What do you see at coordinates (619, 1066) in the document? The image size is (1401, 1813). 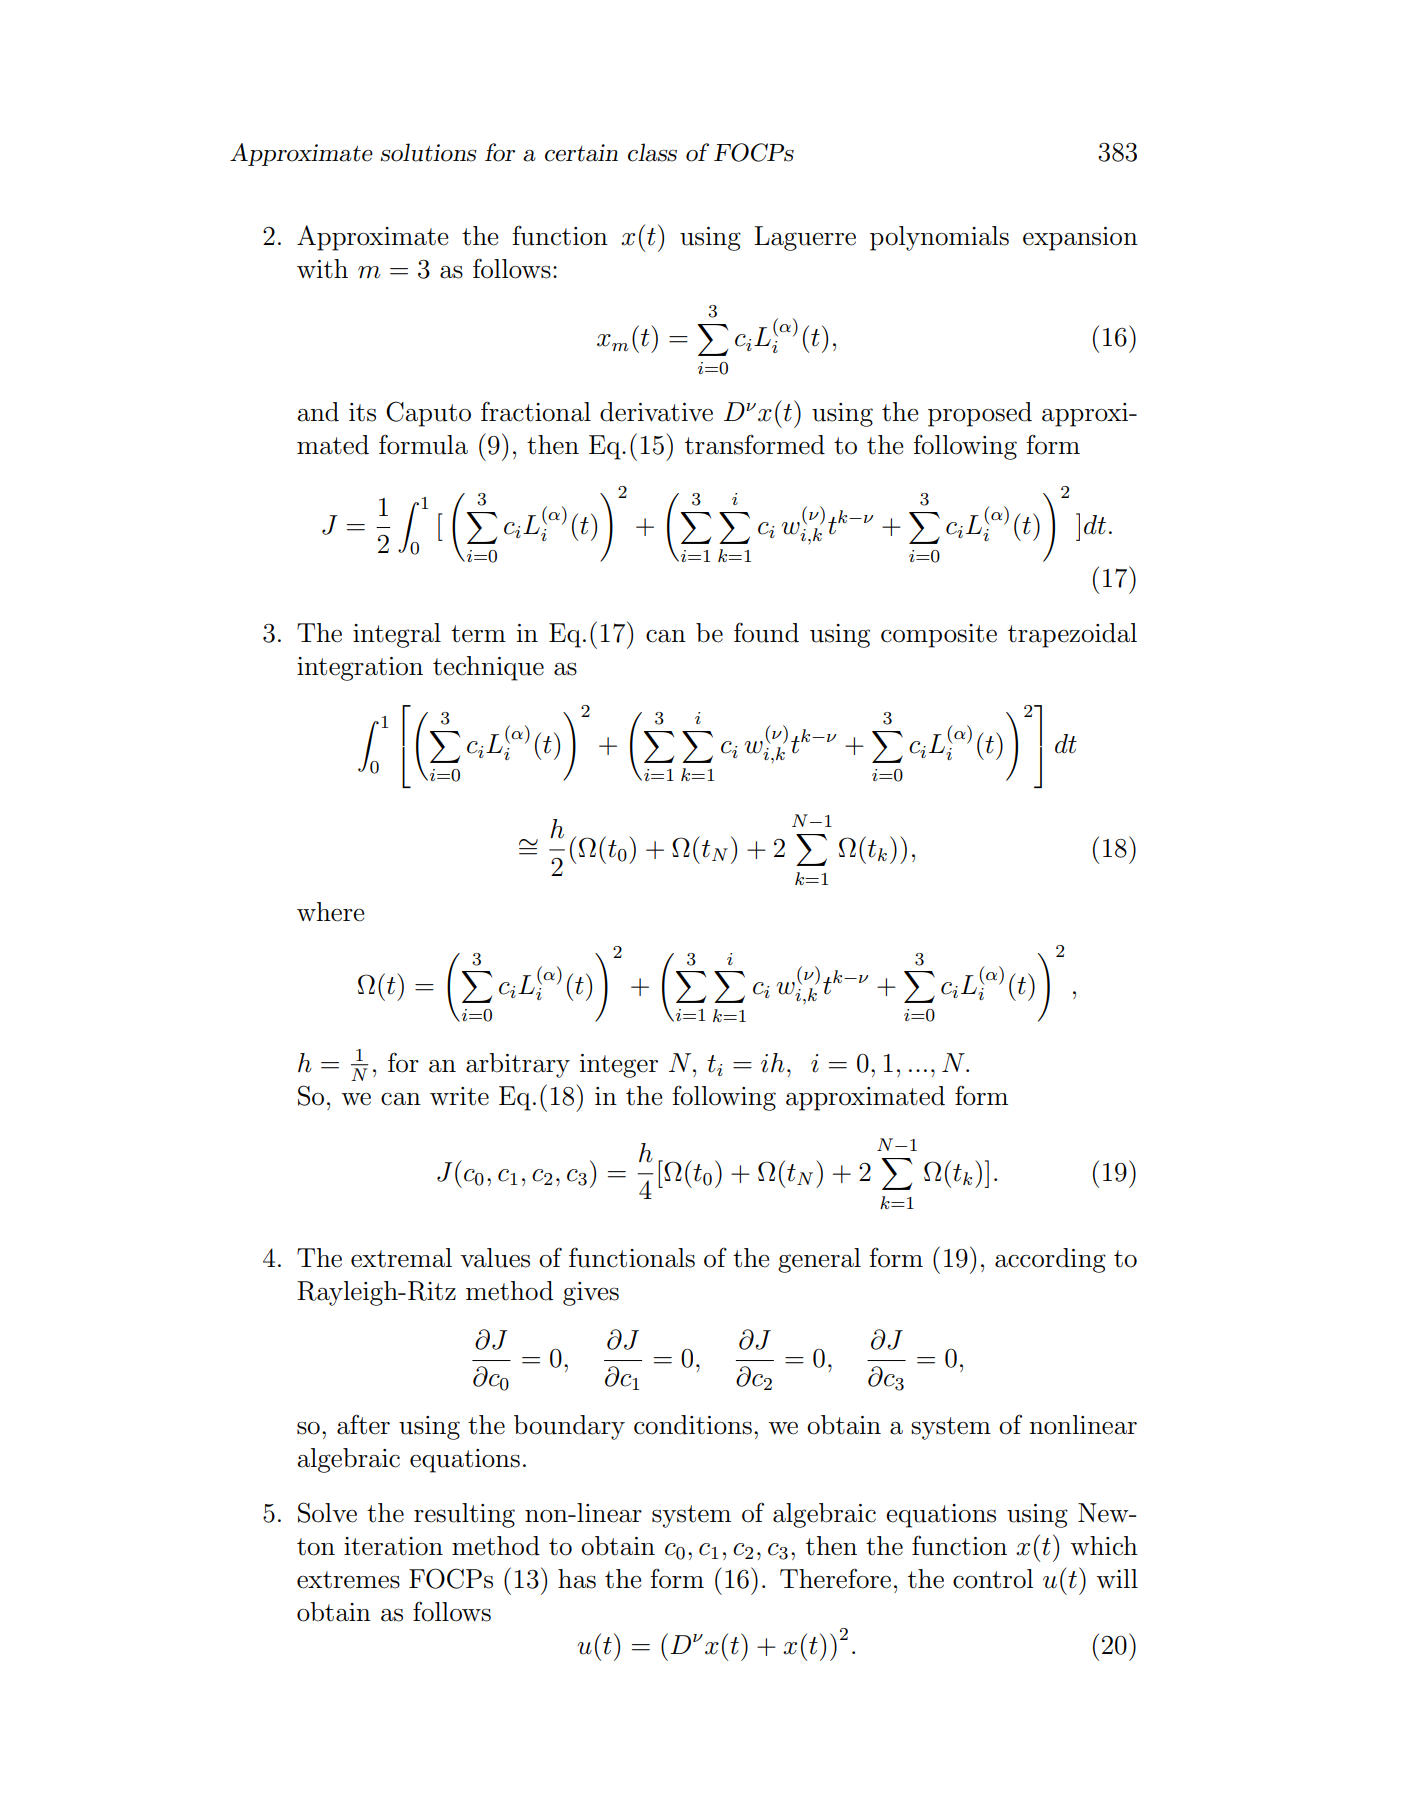 I see `integer` at bounding box center [619, 1066].
